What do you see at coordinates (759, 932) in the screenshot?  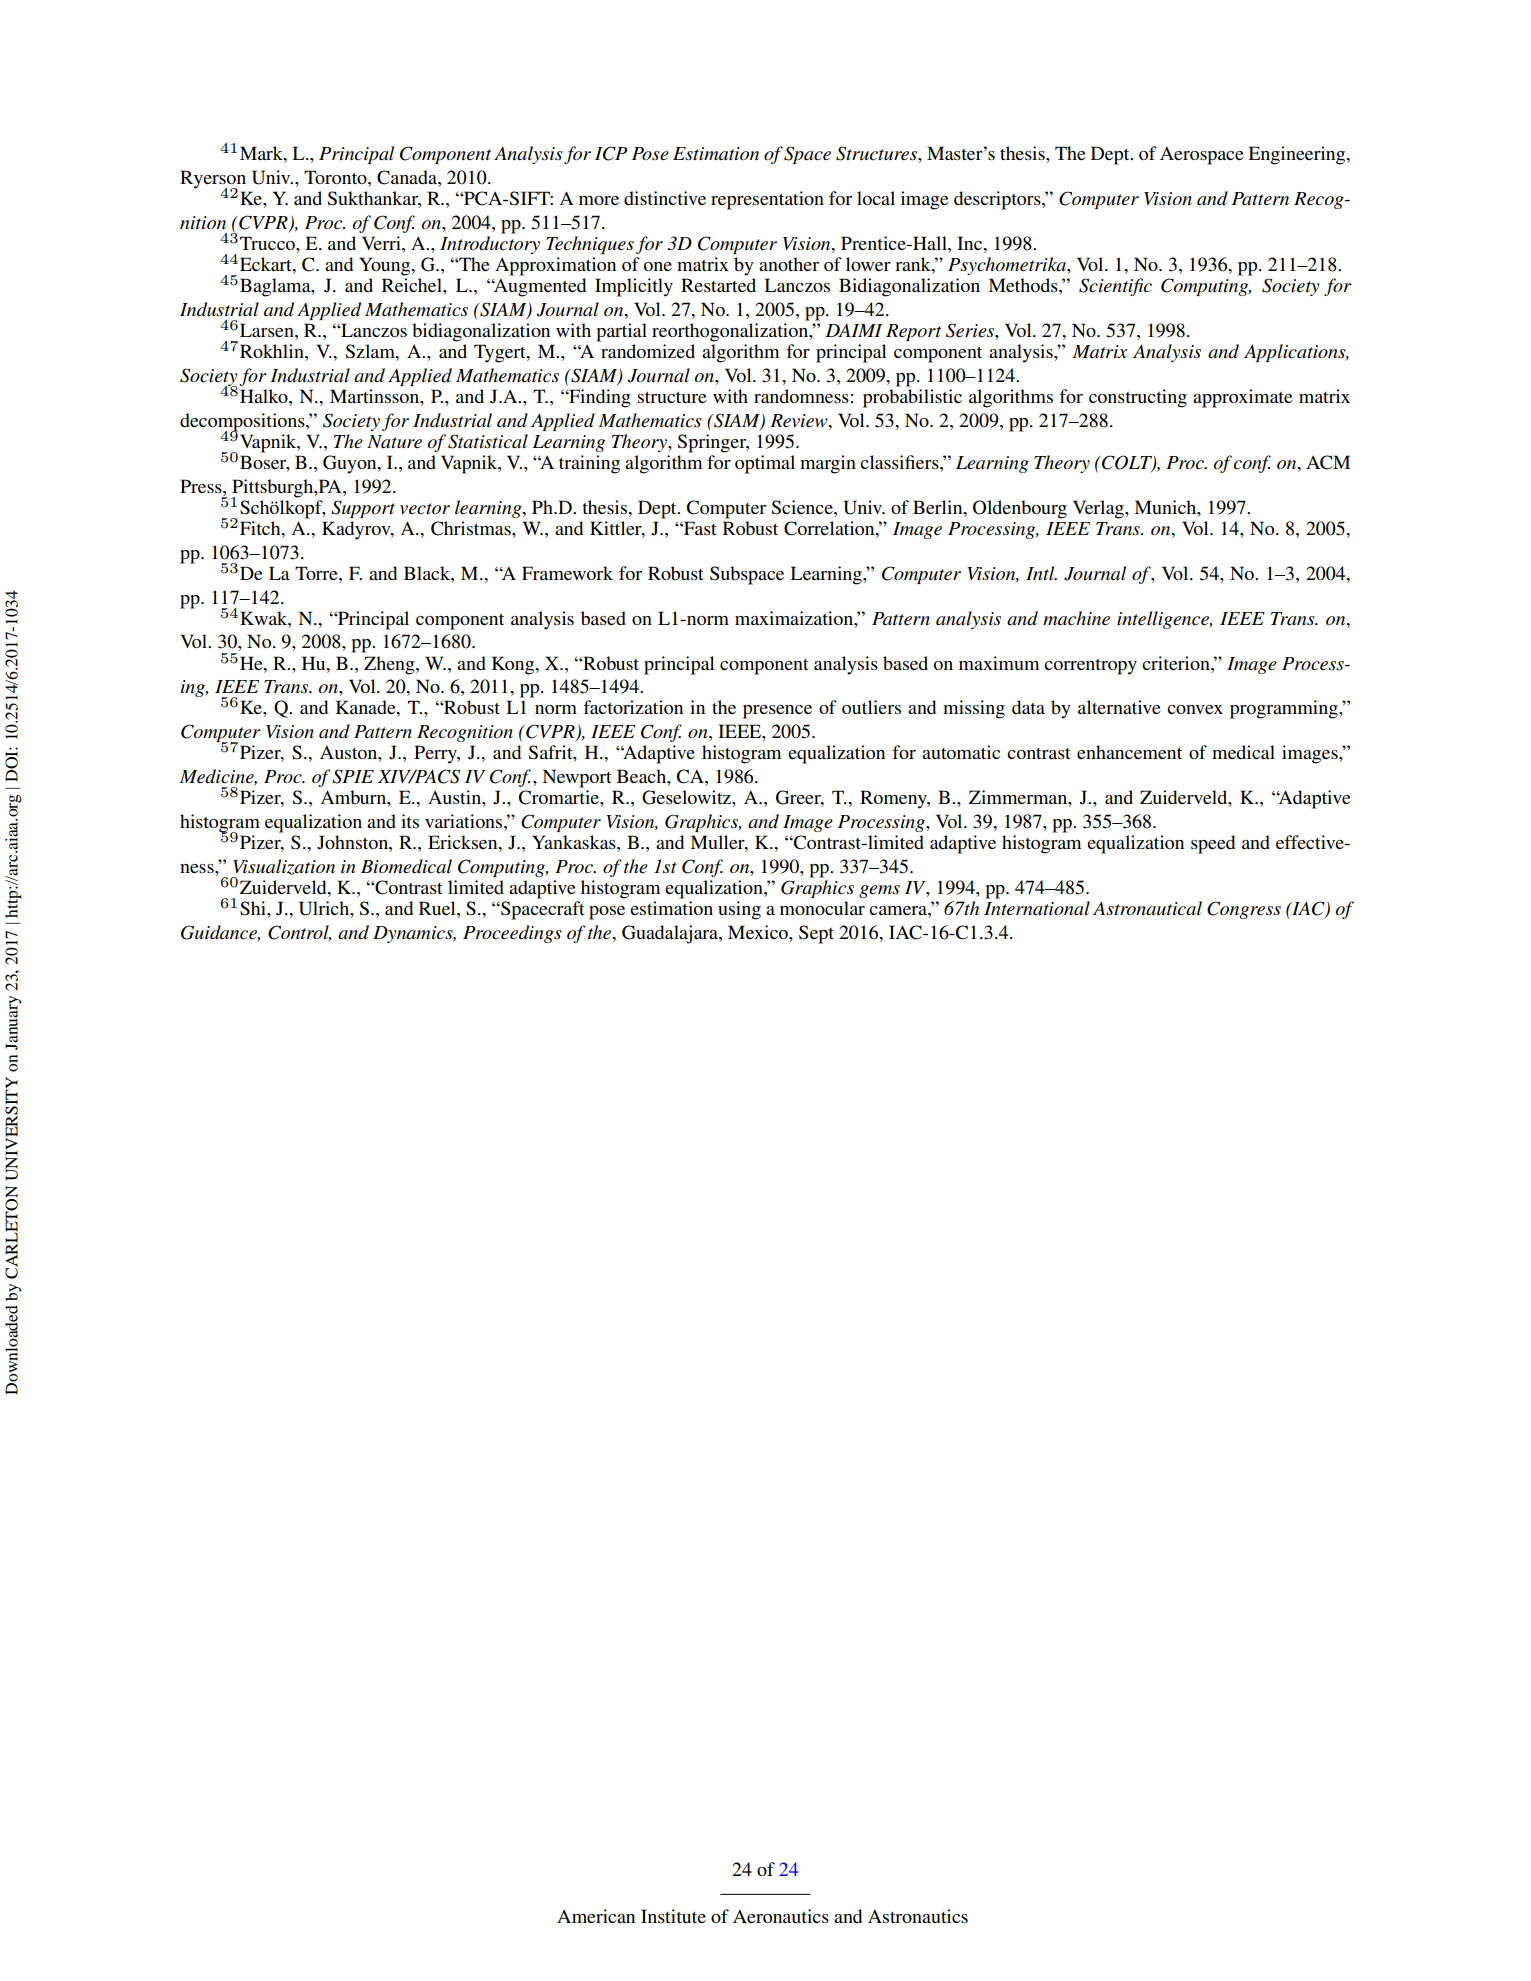 I see `Mexico` at bounding box center [759, 932].
